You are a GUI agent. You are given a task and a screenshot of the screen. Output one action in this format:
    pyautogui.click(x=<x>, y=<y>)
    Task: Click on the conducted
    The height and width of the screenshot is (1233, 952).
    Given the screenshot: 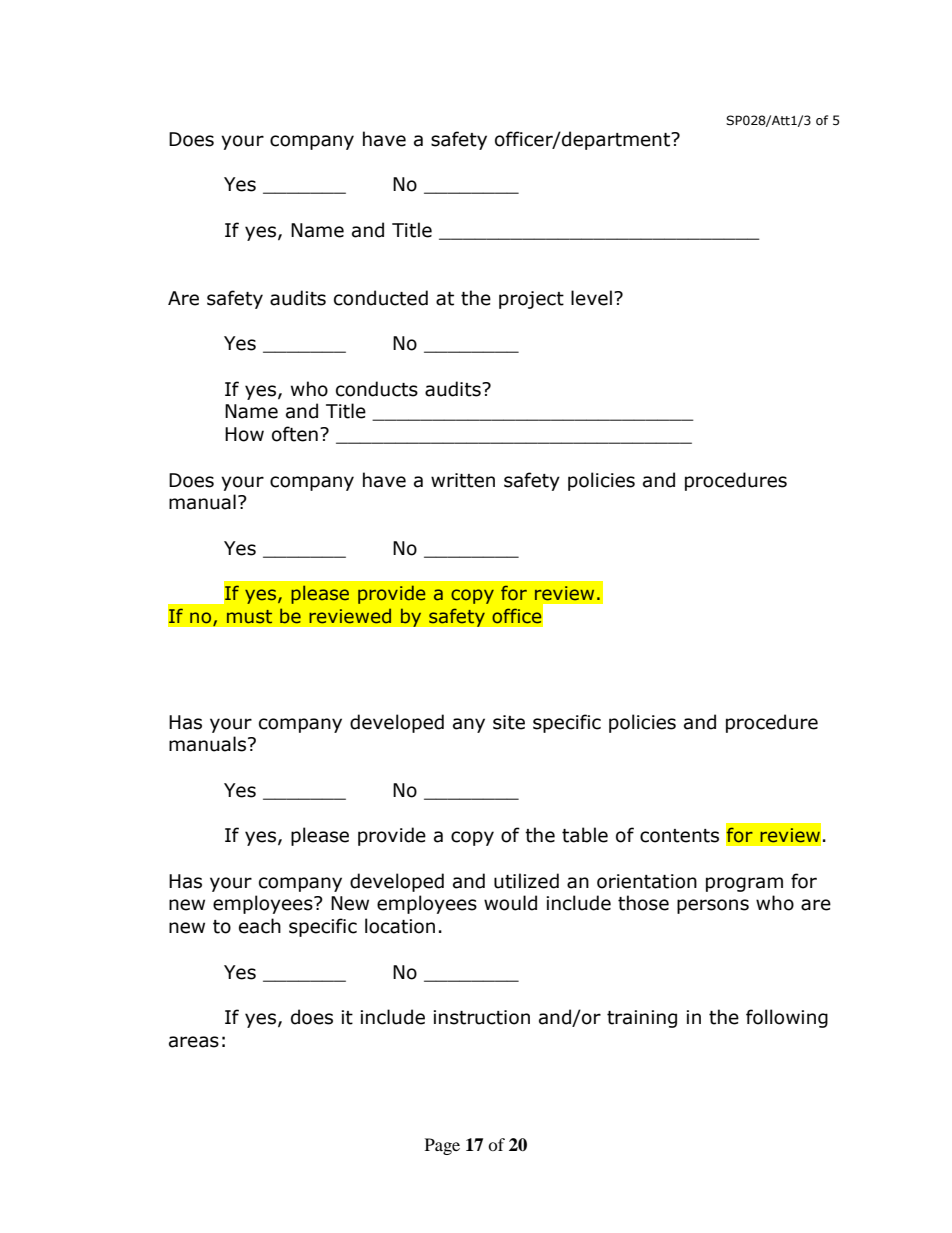 What is the action you would take?
    pyautogui.click(x=381, y=298)
